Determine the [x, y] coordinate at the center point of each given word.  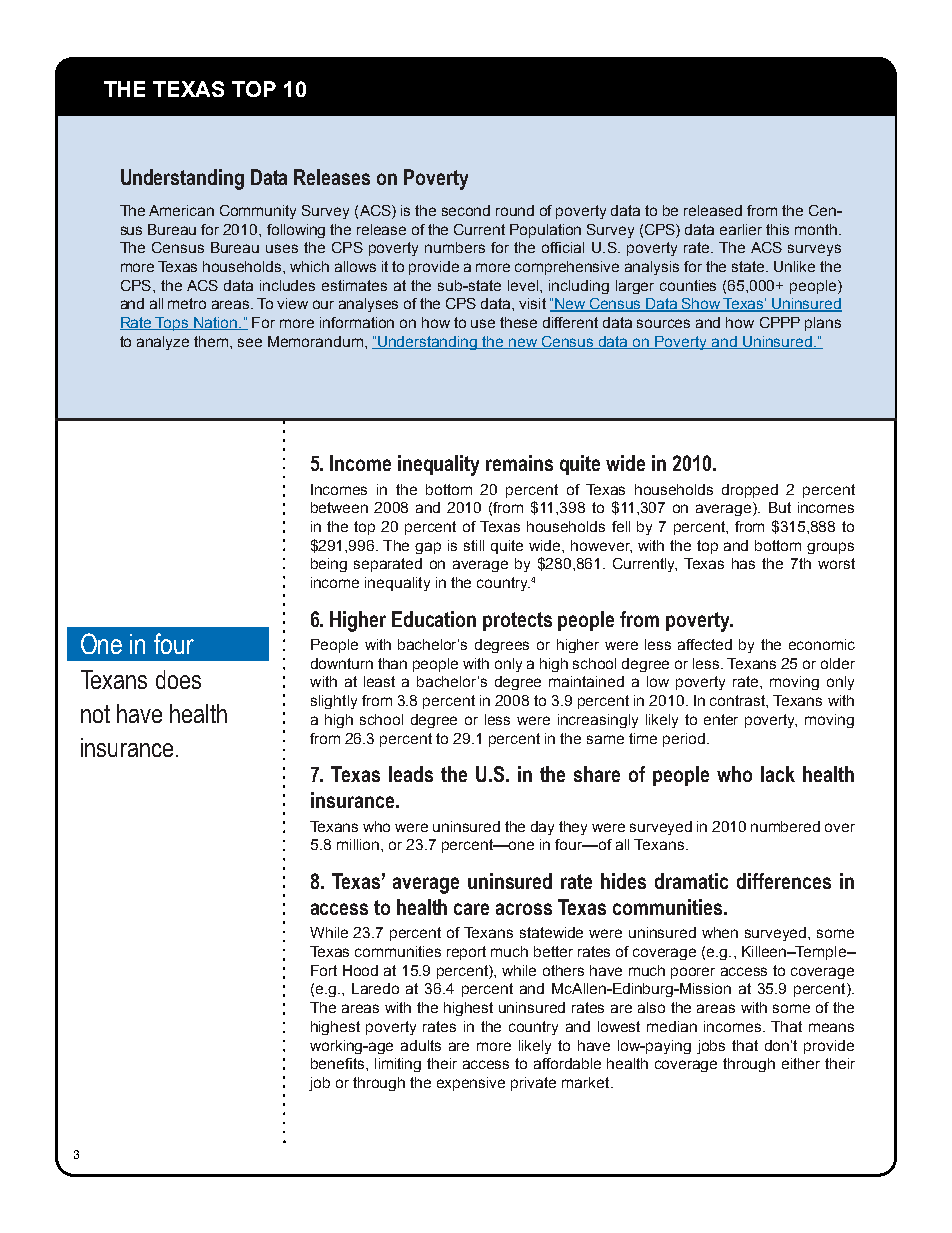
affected [705, 644]
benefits [339, 1063]
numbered [785, 826]
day [542, 828]
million [359, 844]
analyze [163, 343]
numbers [455, 247]
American [181, 210]
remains [519, 463]
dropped [750, 491]
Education [434, 619]
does [178, 679]
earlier [741, 229]
